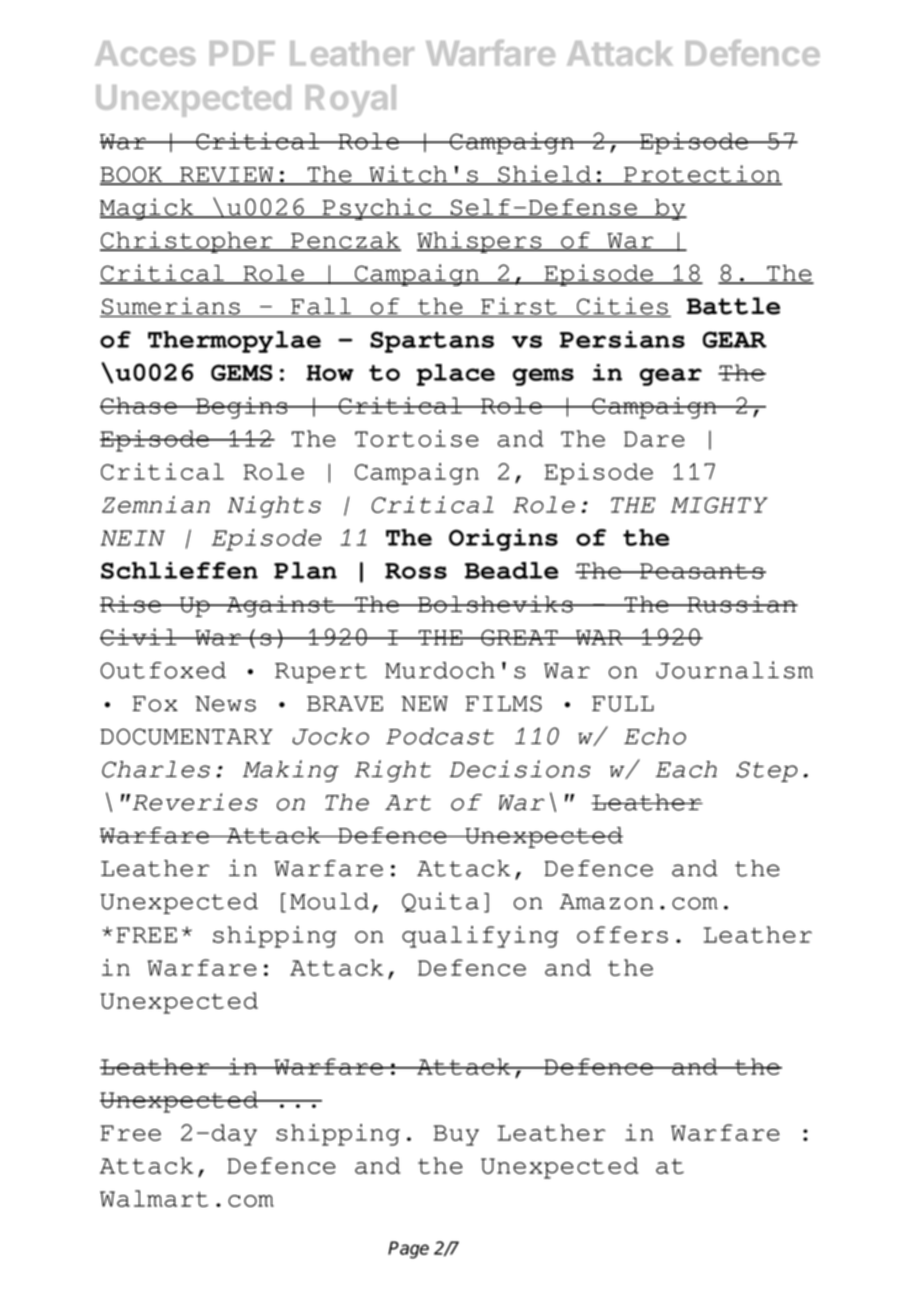  Describe the element at coordinates (456, 1135) in the screenshot. I see `Buy` at that location.
